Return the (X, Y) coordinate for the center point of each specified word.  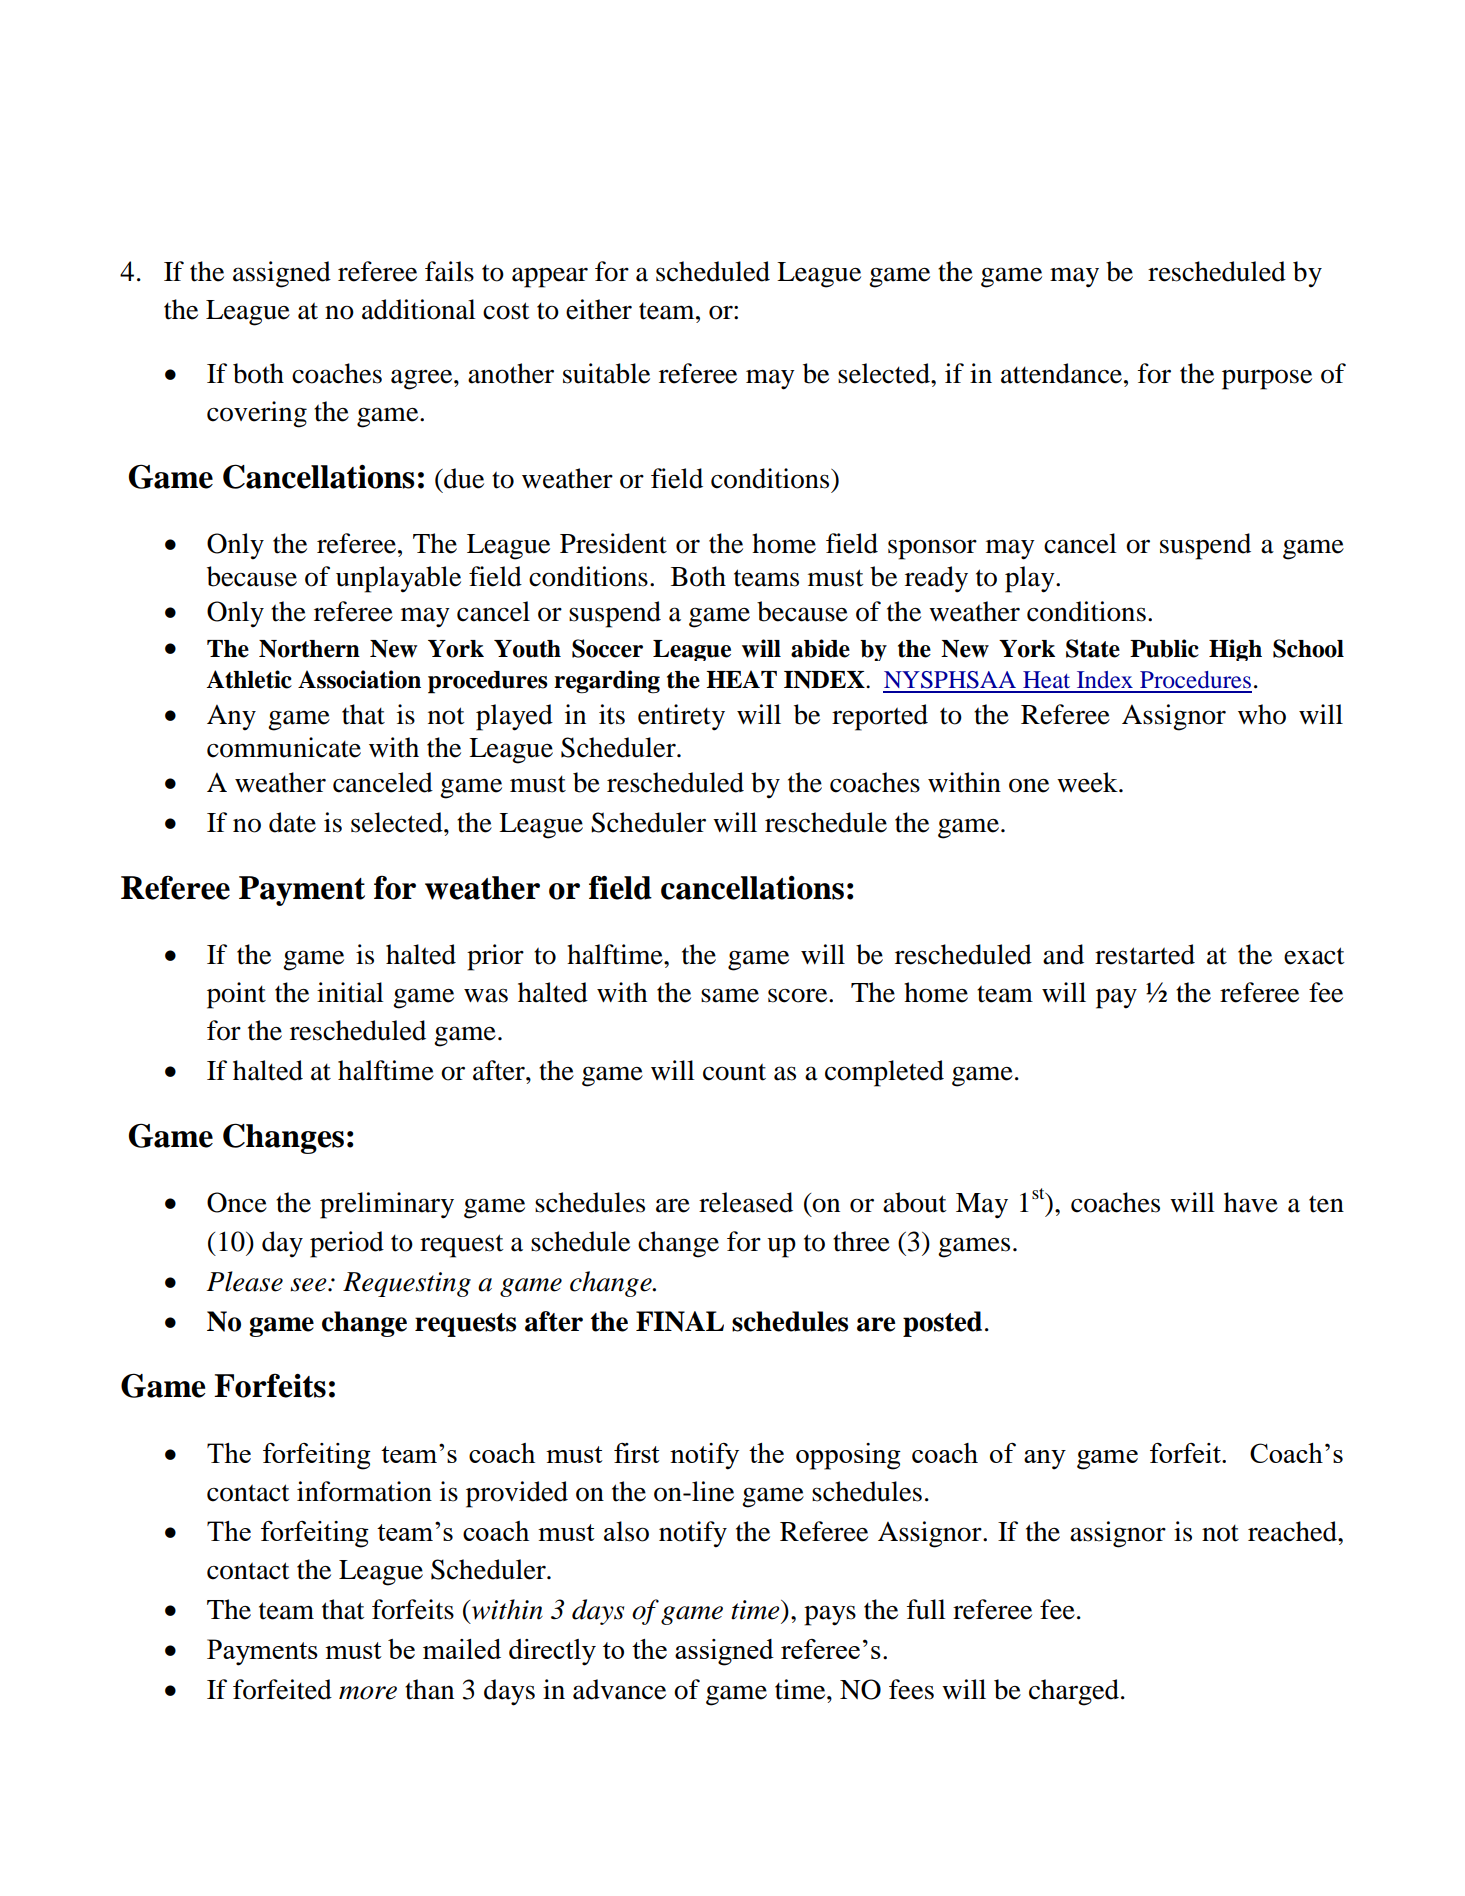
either (599, 309)
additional (419, 309)
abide (820, 648)
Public (1164, 648)
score (799, 995)
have (1251, 1202)
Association (359, 679)
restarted (1145, 954)
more (368, 1693)
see (309, 1285)
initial (350, 992)
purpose (1267, 379)
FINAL (680, 1321)
